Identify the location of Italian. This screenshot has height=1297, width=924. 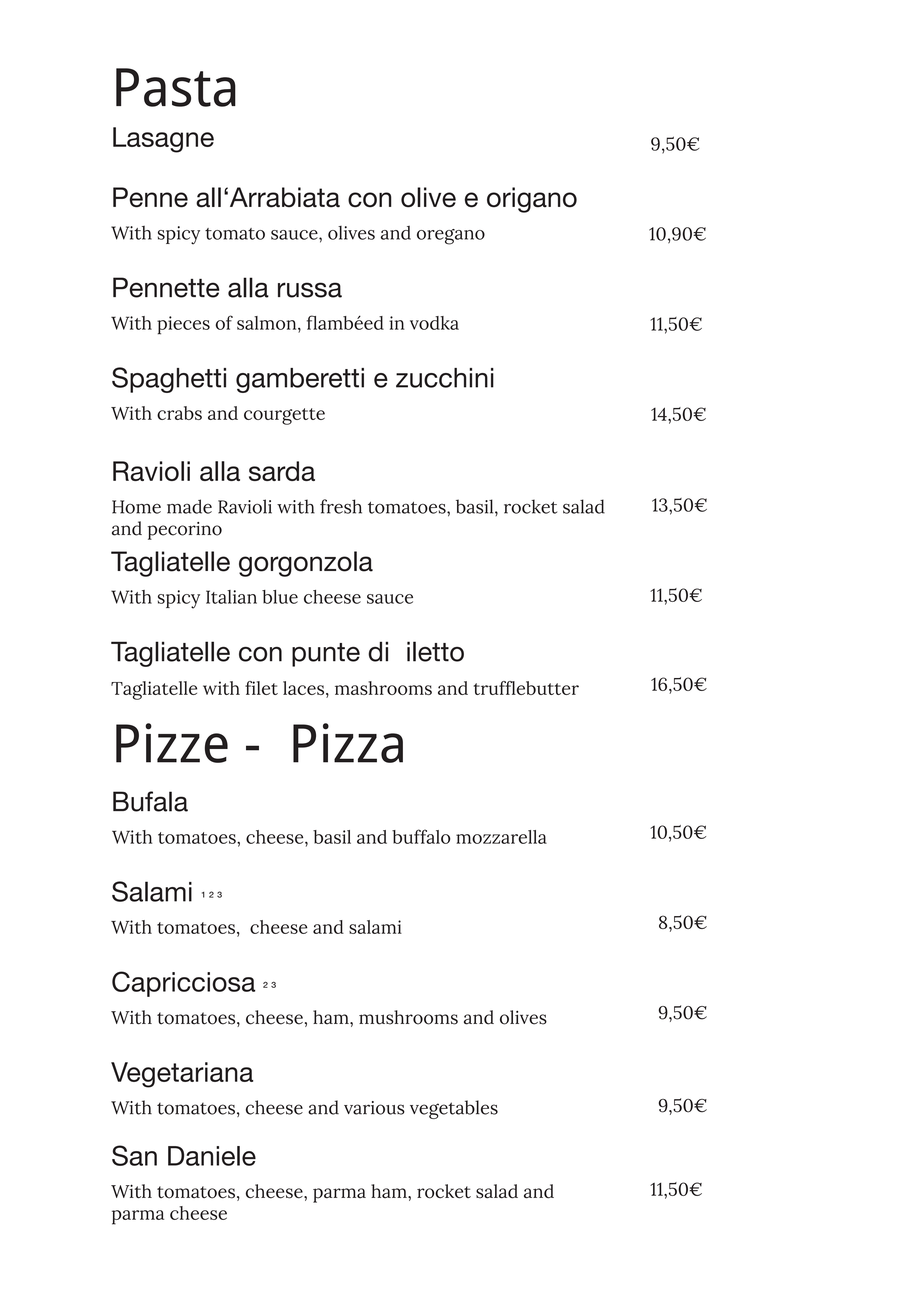
(231, 597).
